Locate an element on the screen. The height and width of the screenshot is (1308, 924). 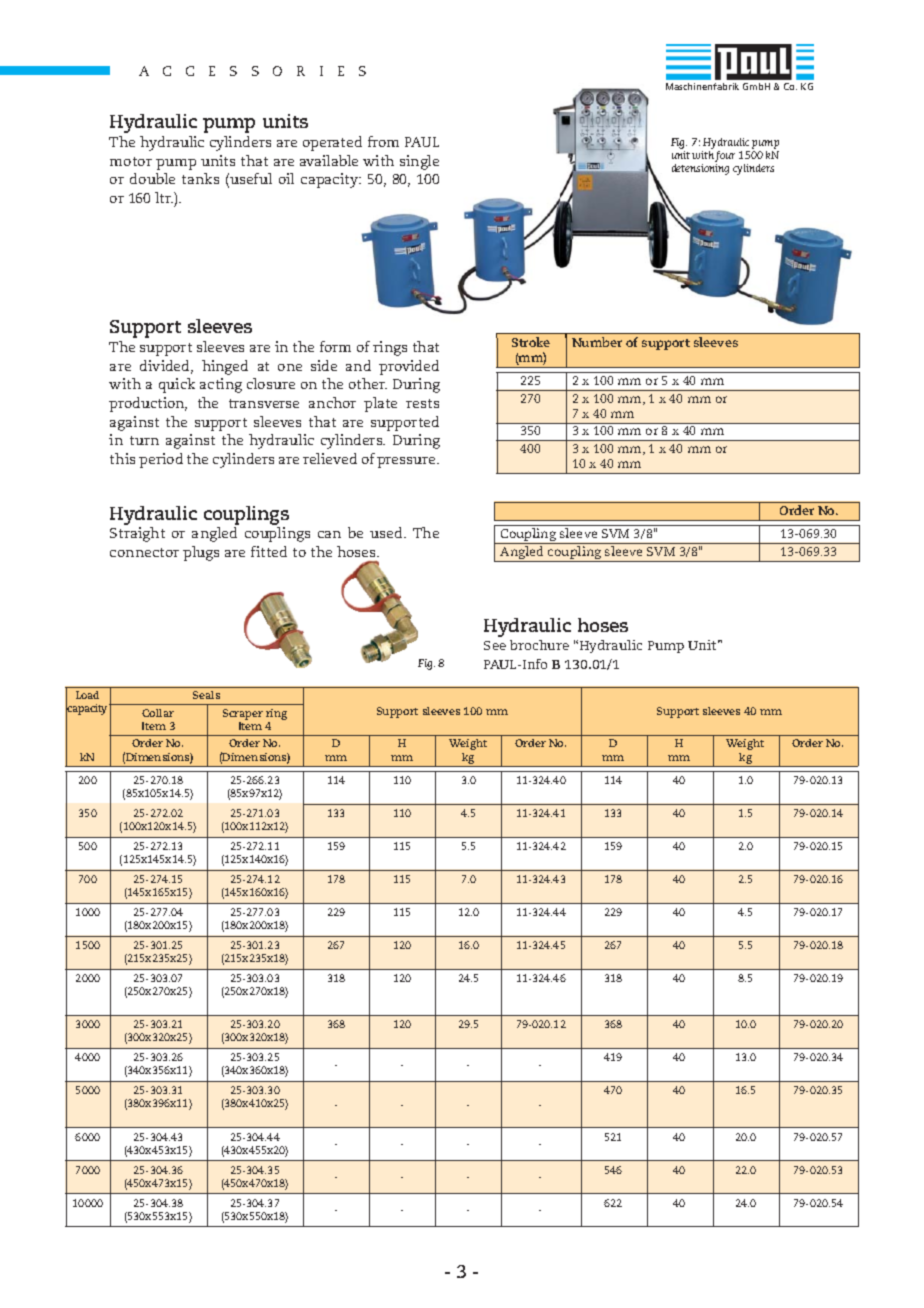
See is located at coordinates (495, 645).
